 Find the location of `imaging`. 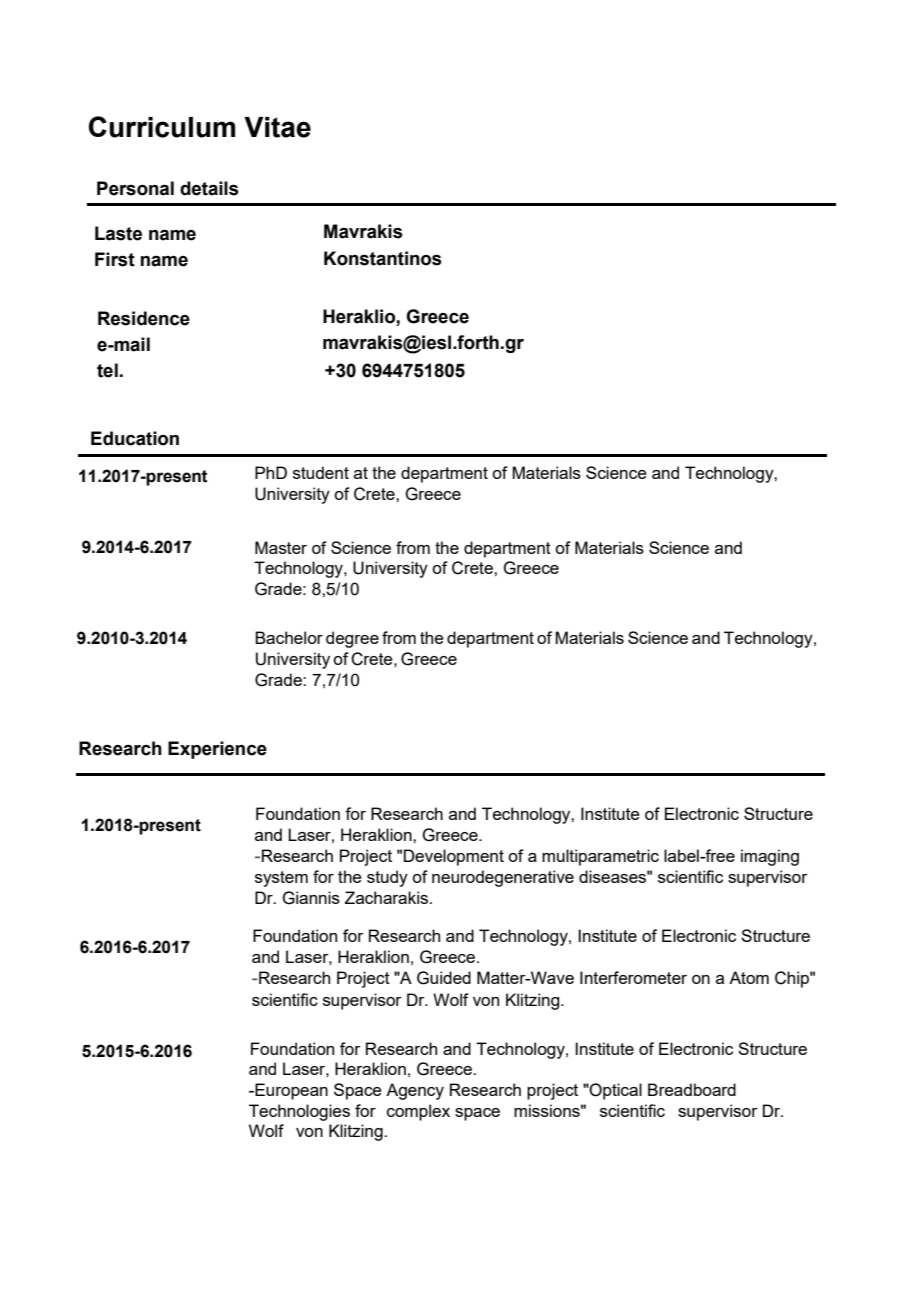

imaging is located at coordinates (770, 857).
